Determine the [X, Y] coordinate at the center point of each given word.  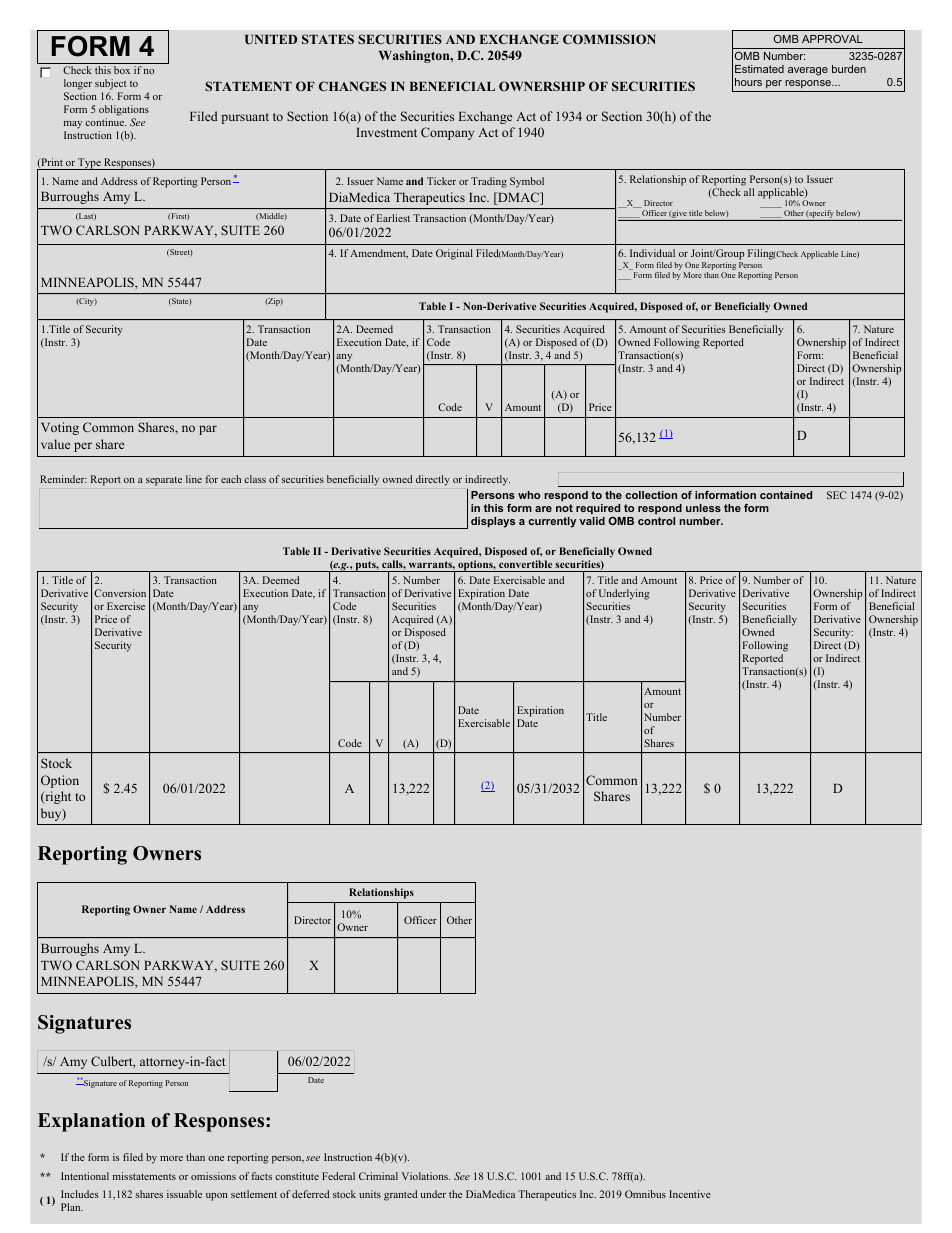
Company [447, 133]
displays [493, 522]
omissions [213, 1176]
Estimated [759, 69]
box [122, 70]
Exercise [126, 606]
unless [703, 508]
